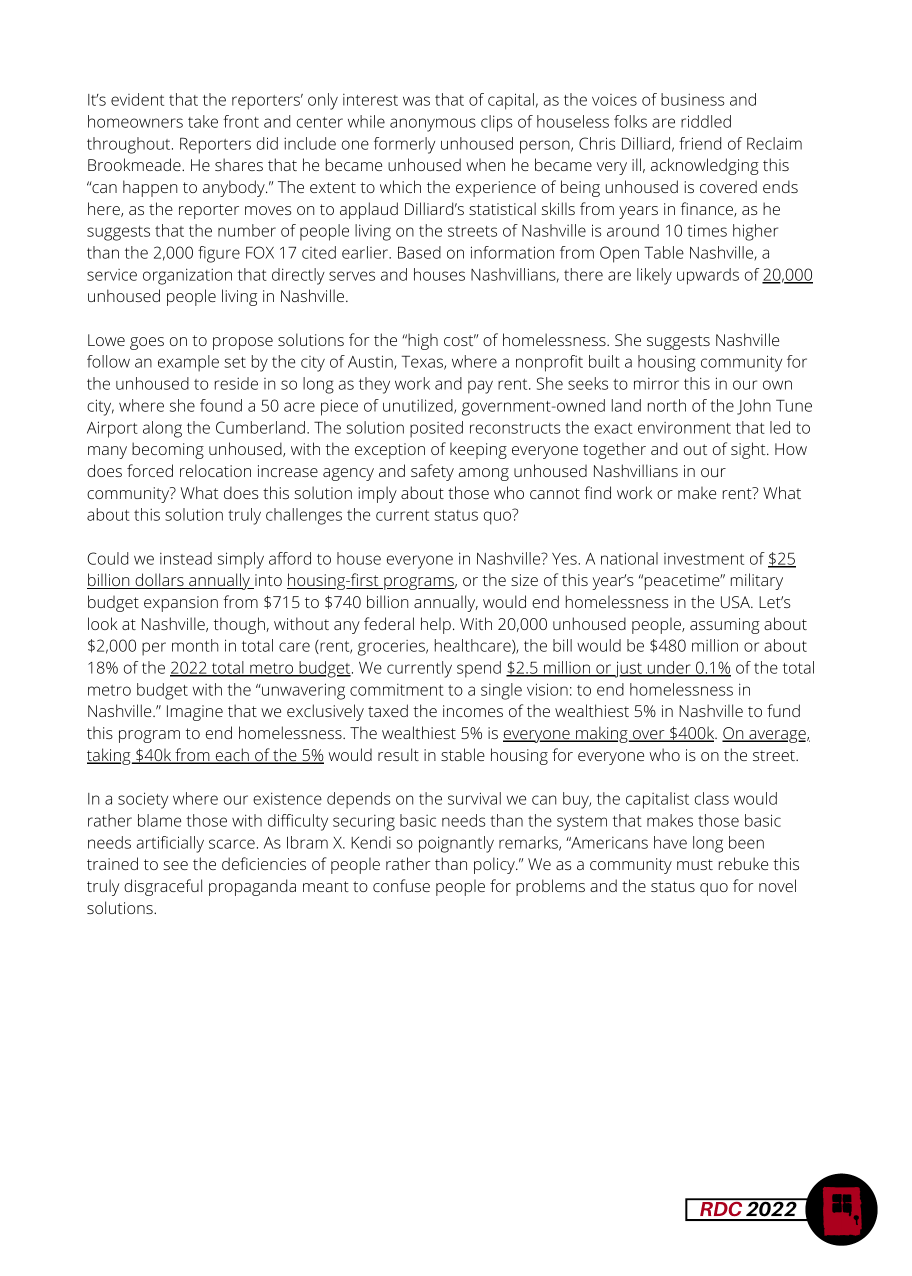 Image resolution: width=912 pixels, height=1276 pixels. Describe the element at coordinates (436, 625) in the screenshot. I see `help` at that location.
